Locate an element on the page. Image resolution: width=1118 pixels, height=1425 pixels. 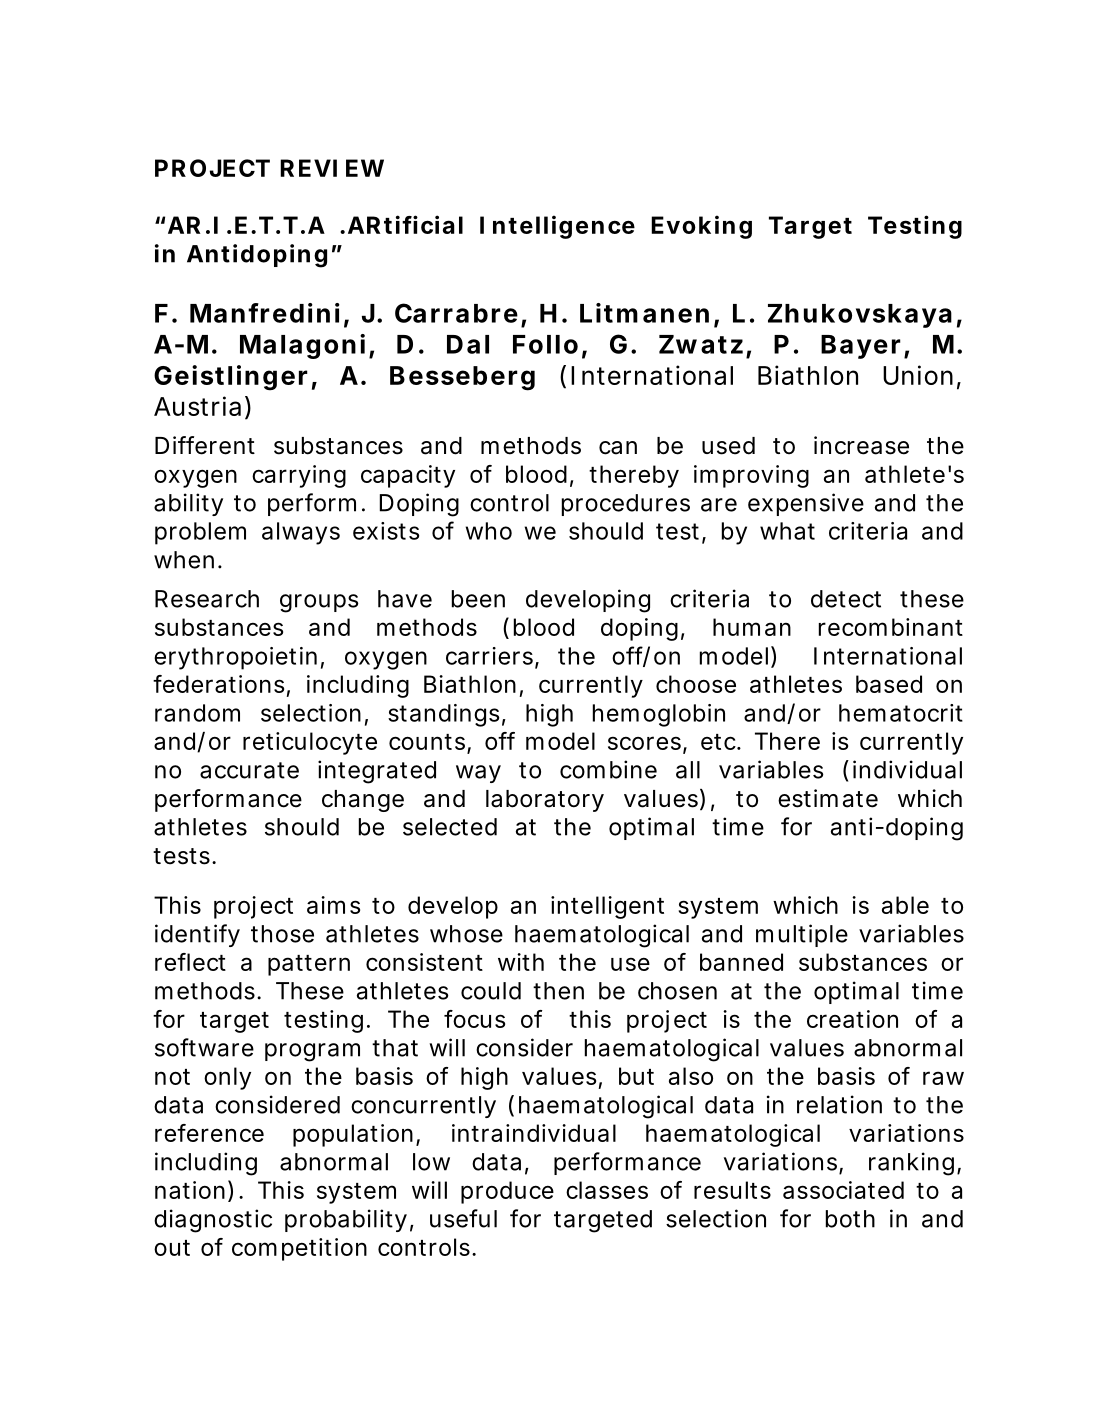
Austria is located at coordinates (197, 406).
